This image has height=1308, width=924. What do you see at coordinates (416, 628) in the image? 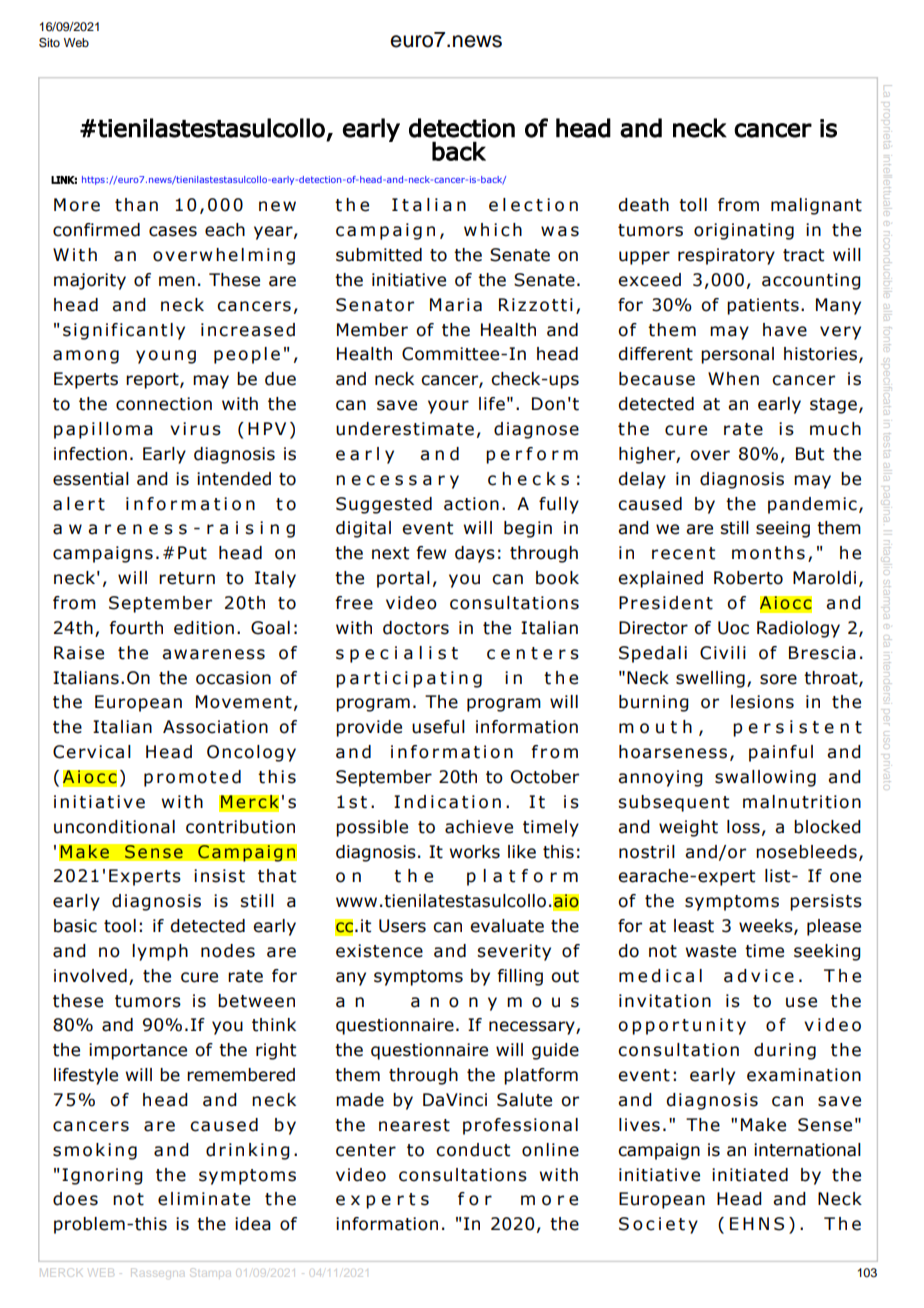
I see `doctors` at bounding box center [416, 628].
